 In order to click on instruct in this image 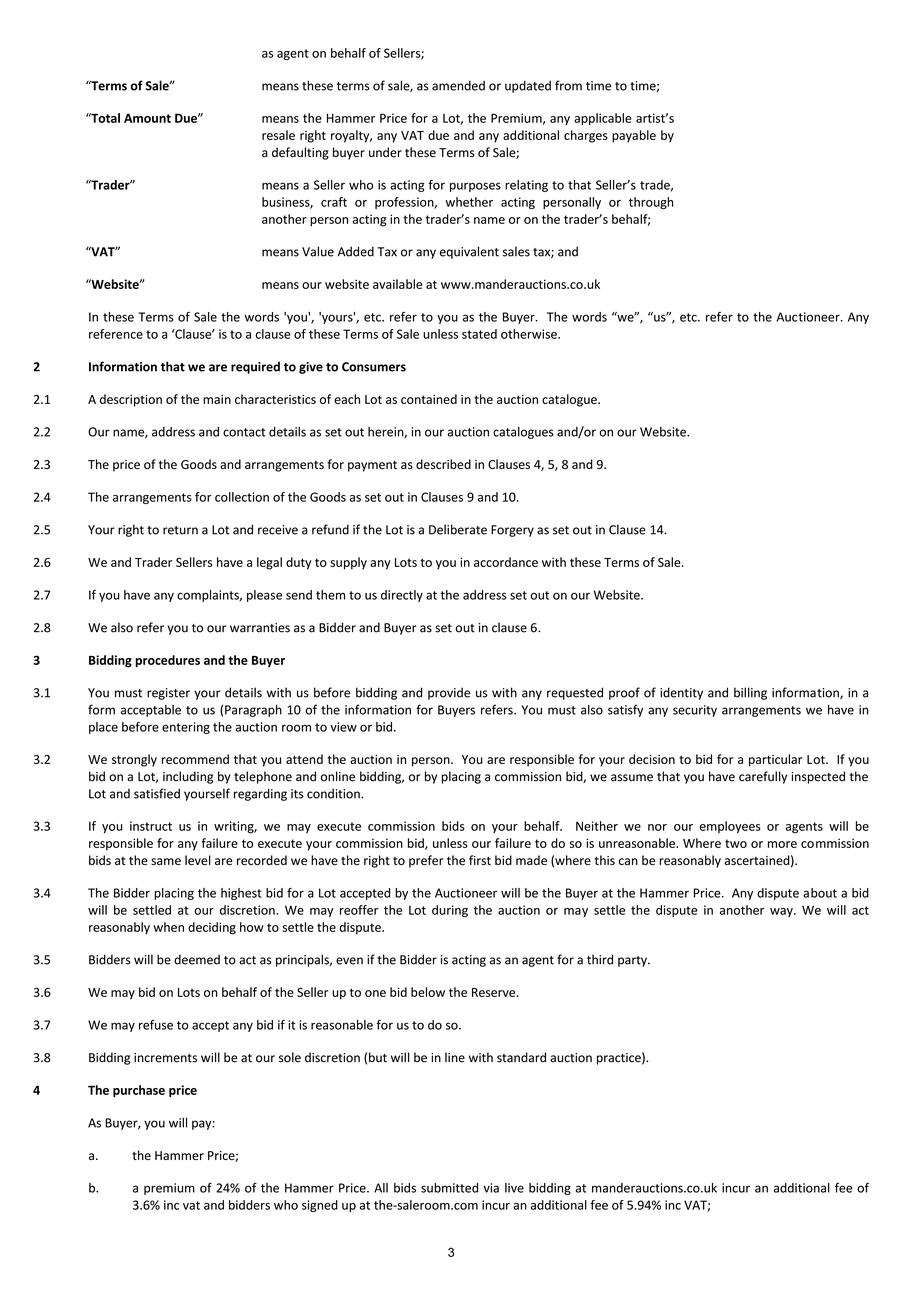, I will do `click(151, 826)`.
